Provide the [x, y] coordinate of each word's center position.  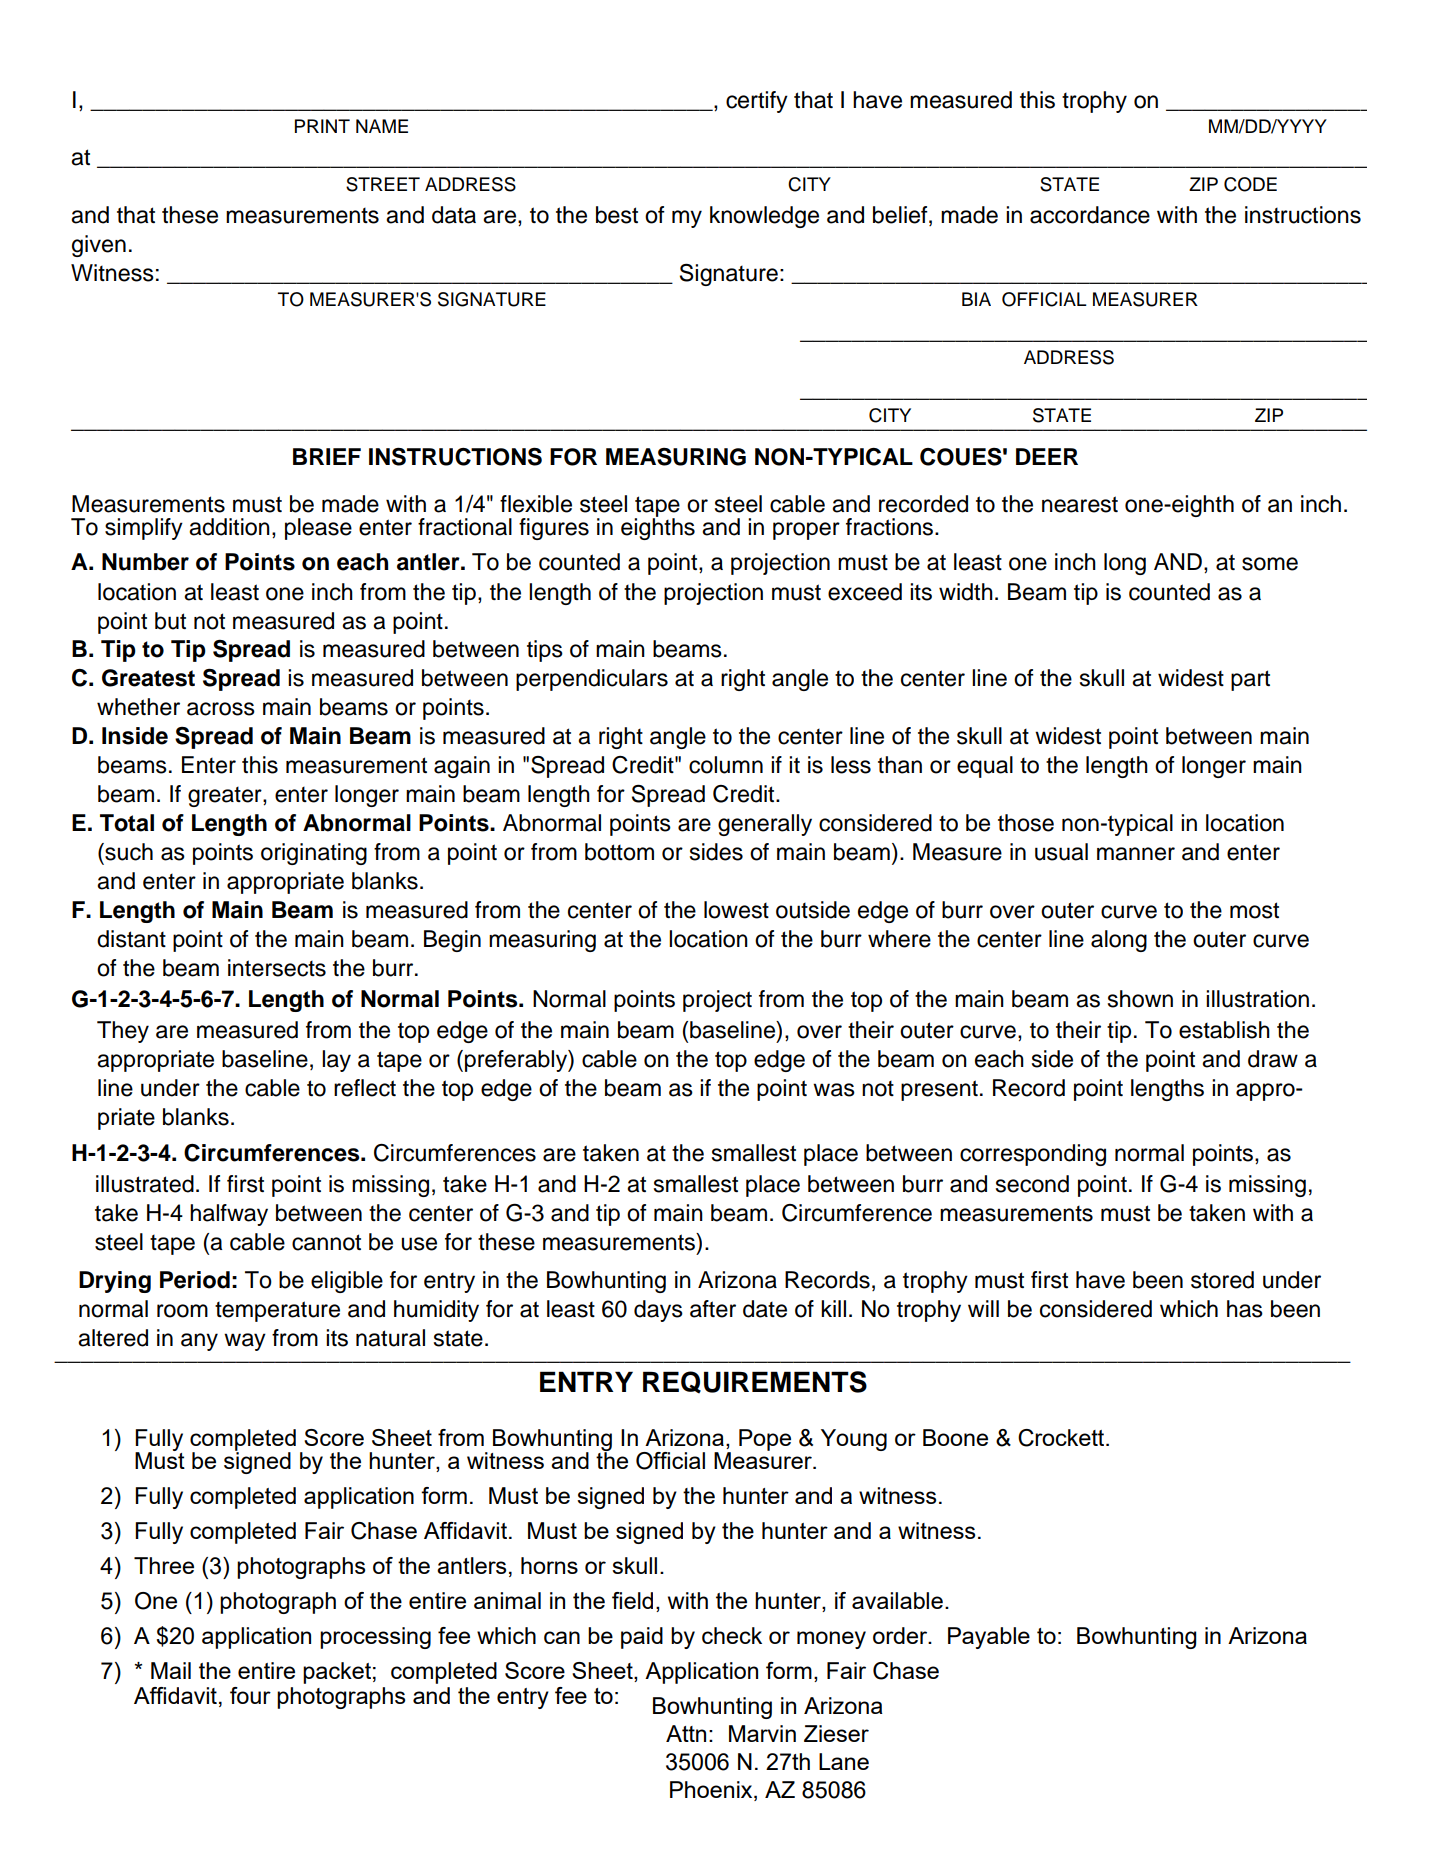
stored [1222, 1280]
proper [806, 531]
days [658, 1311]
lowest [736, 910]
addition [229, 527]
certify [757, 102]
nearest [1080, 504]
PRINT [322, 126]
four [250, 1695]
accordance [1090, 215]
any [199, 1342]
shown [1140, 999]
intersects [277, 968]
